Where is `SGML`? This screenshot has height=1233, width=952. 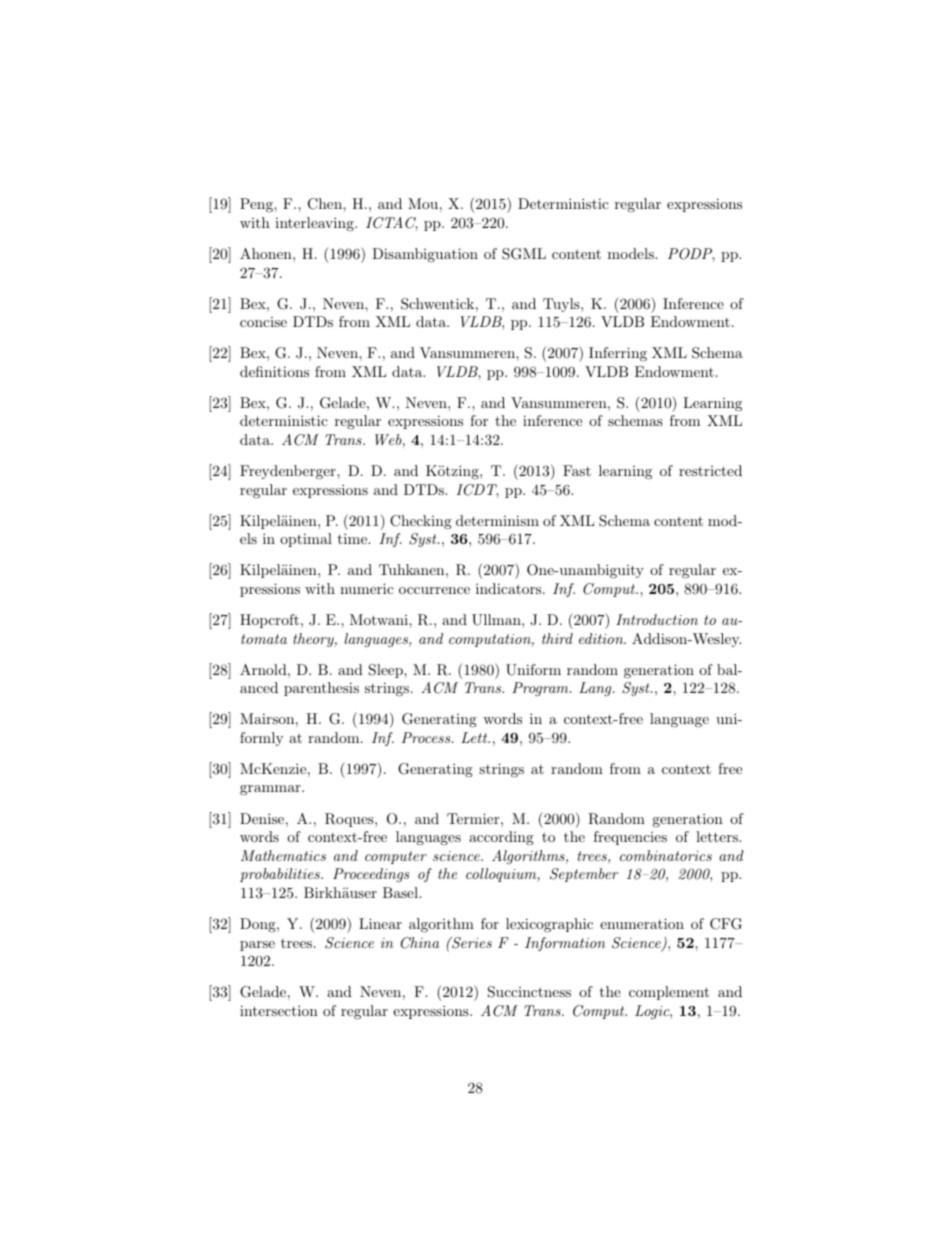
SGML is located at coordinates (524, 254).
